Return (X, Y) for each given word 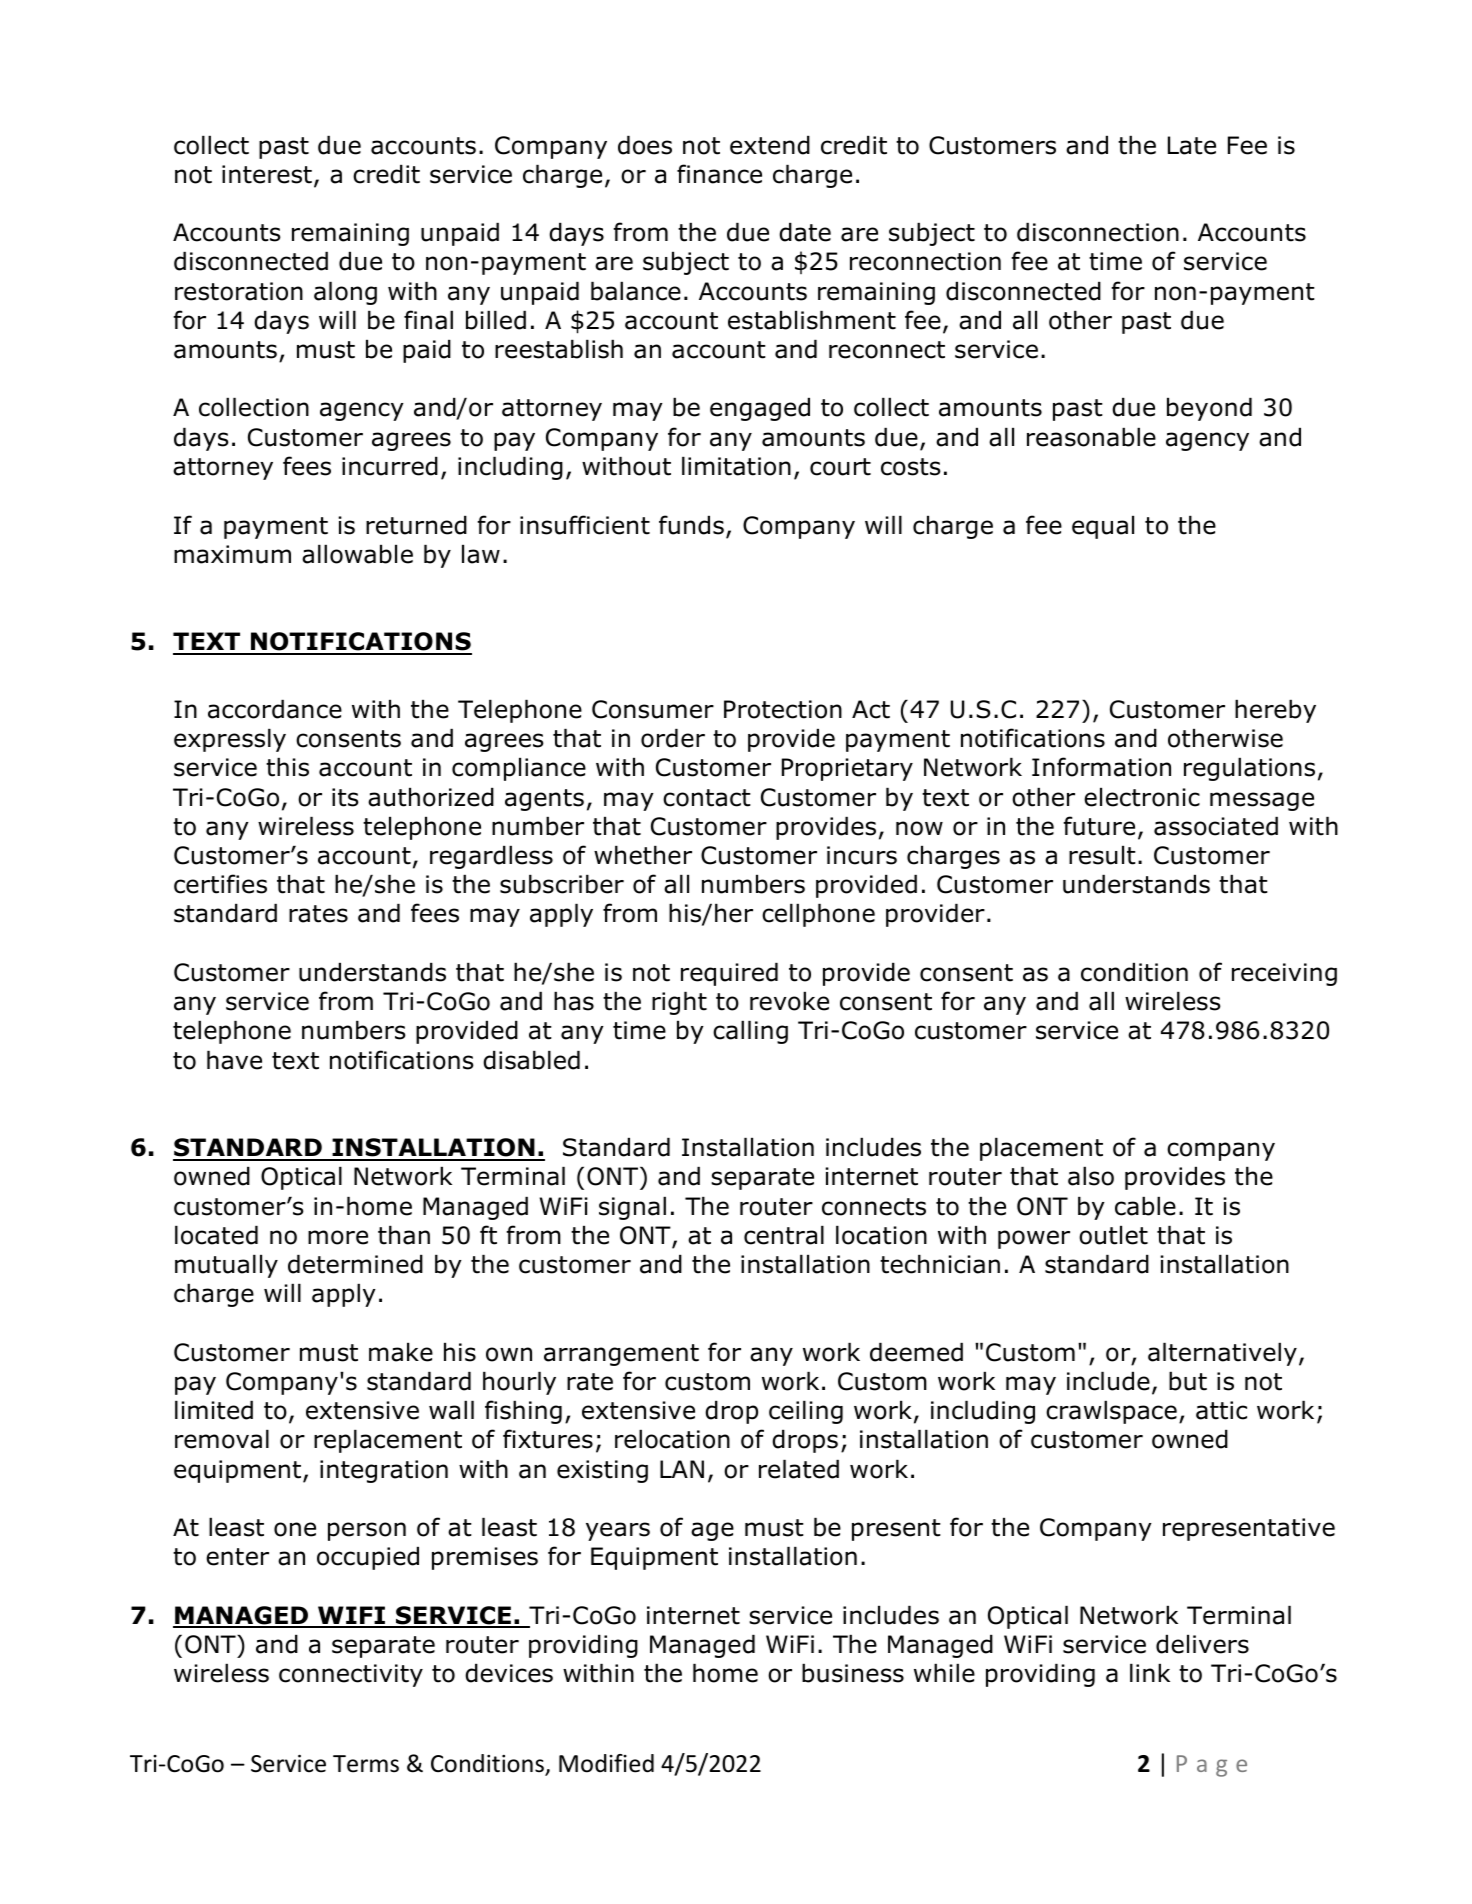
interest (267, 174)
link (1150, 1673)
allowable (357, 554)
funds (691, 525)
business (853, 1673)
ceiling (806, 1412)
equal (1103, 527)
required (729, 974)
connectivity (351, 1675)
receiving (1284, 974)
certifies (220, 884)
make (401, 1352)
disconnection (1098, 232)
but (1188, 1381)
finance (719, 174)
